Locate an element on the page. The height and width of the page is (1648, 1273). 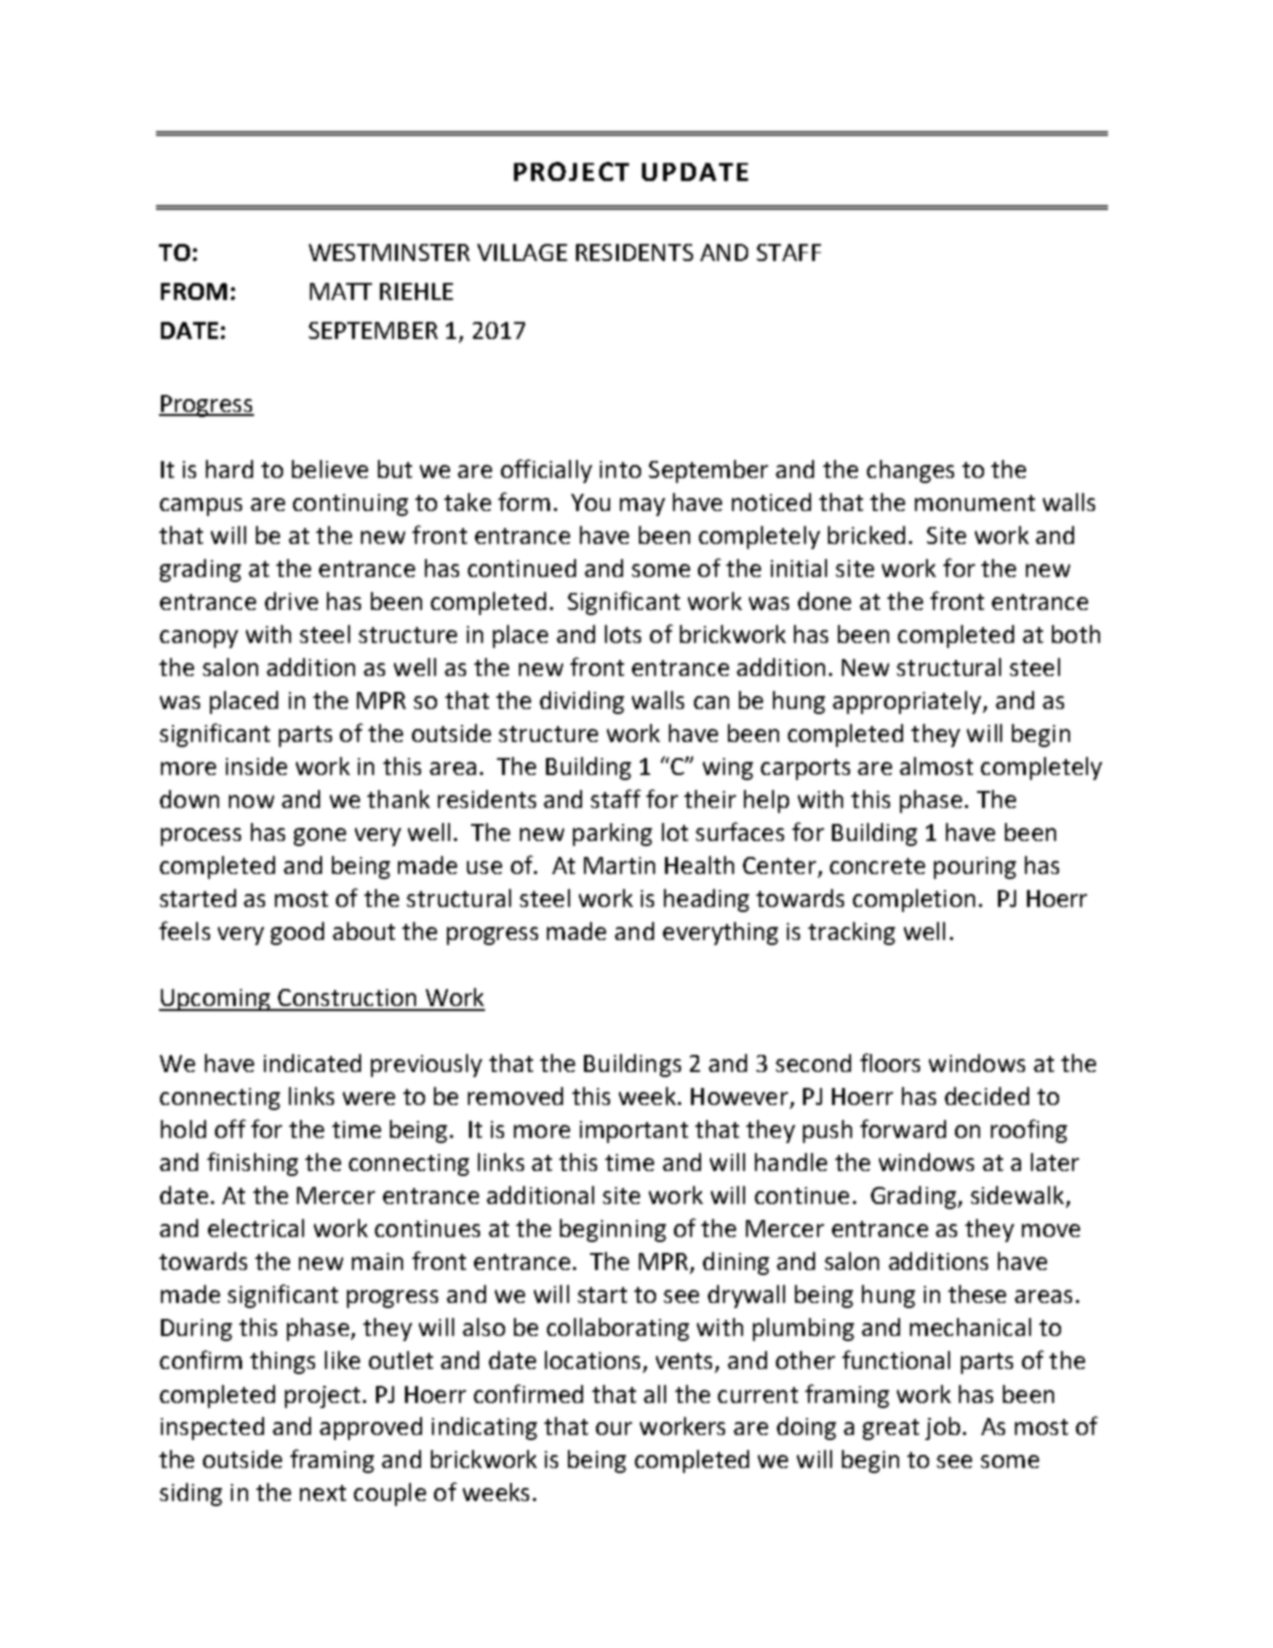
locations is located at coordinates (594, 1361).
